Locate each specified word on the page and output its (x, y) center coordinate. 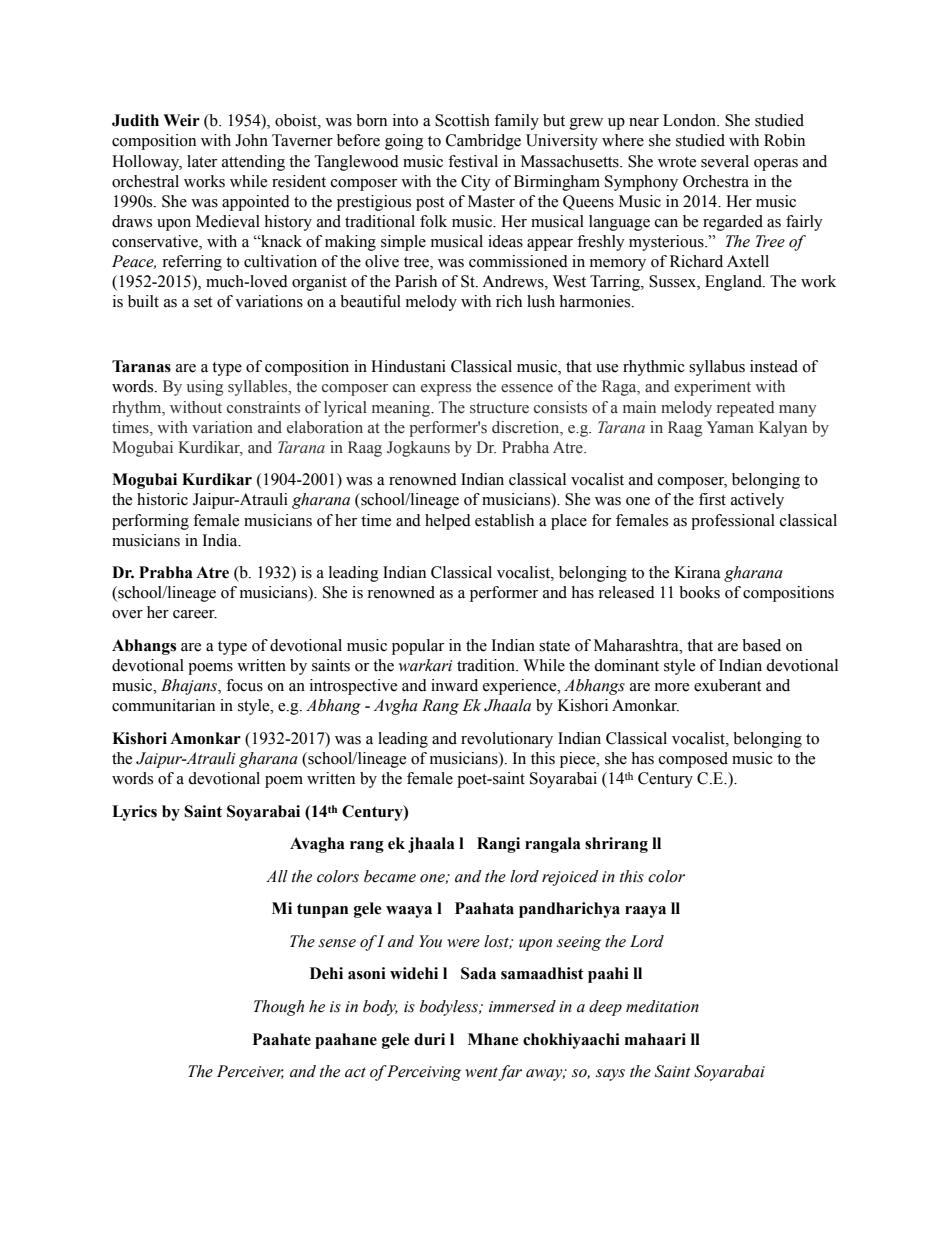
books (699, 592)
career (195, 614)
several (725, 161)
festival (473, 161)
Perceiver (250, 1072)
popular (418, 647)
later (202, 161)
